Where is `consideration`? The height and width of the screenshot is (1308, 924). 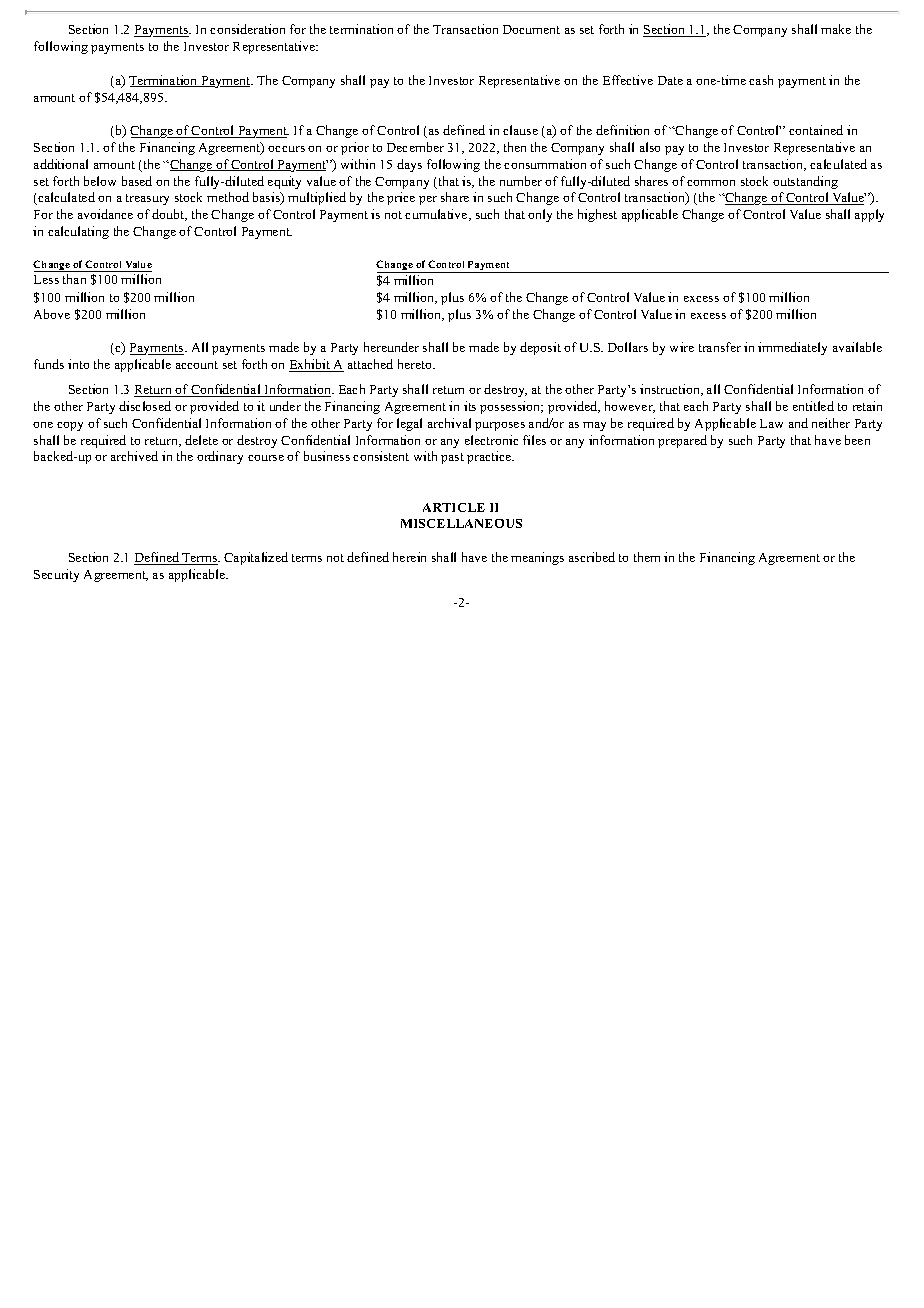
consideration is located at coordinates (247, 29).
